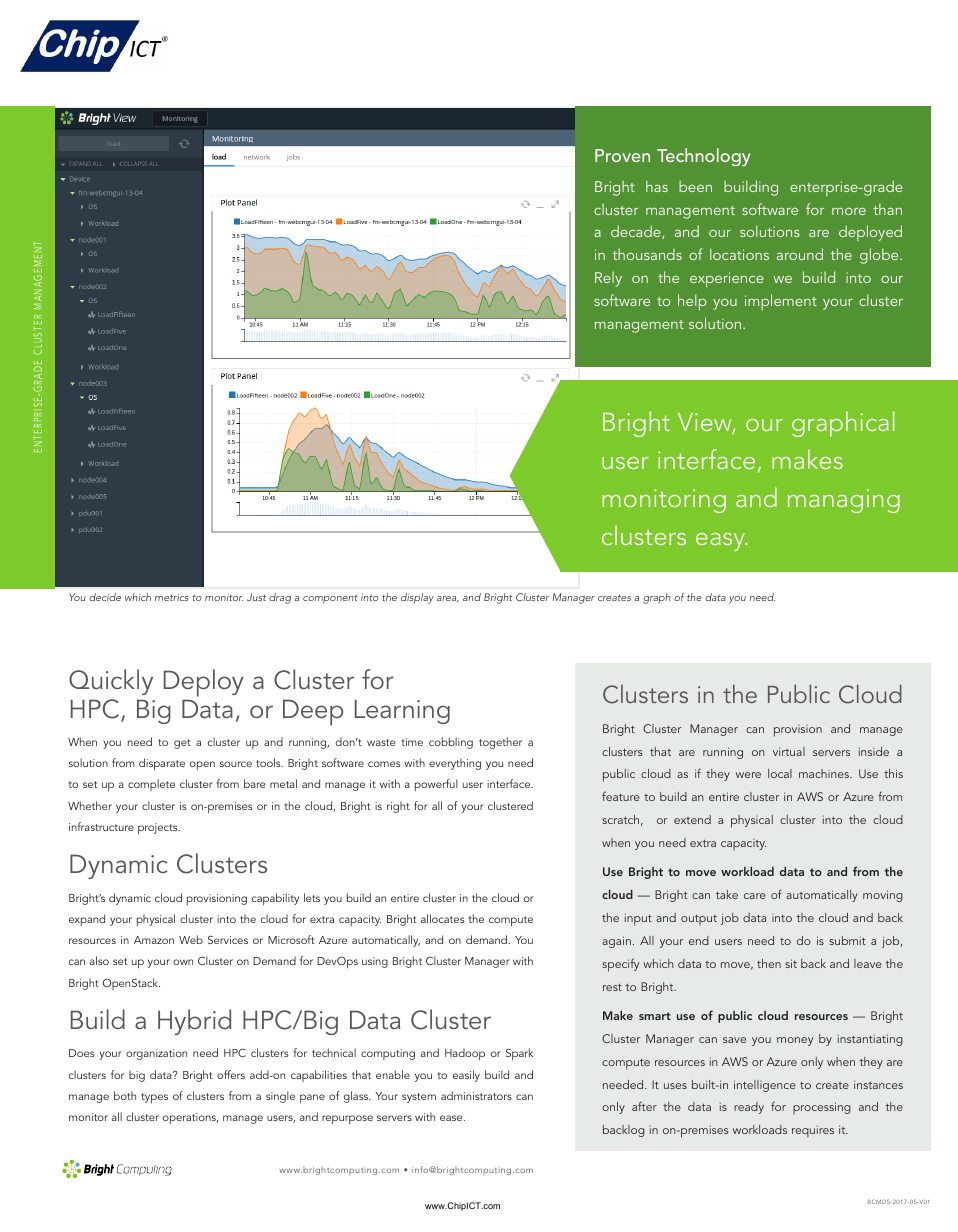  I want to click on managing, so click(844, 501).
